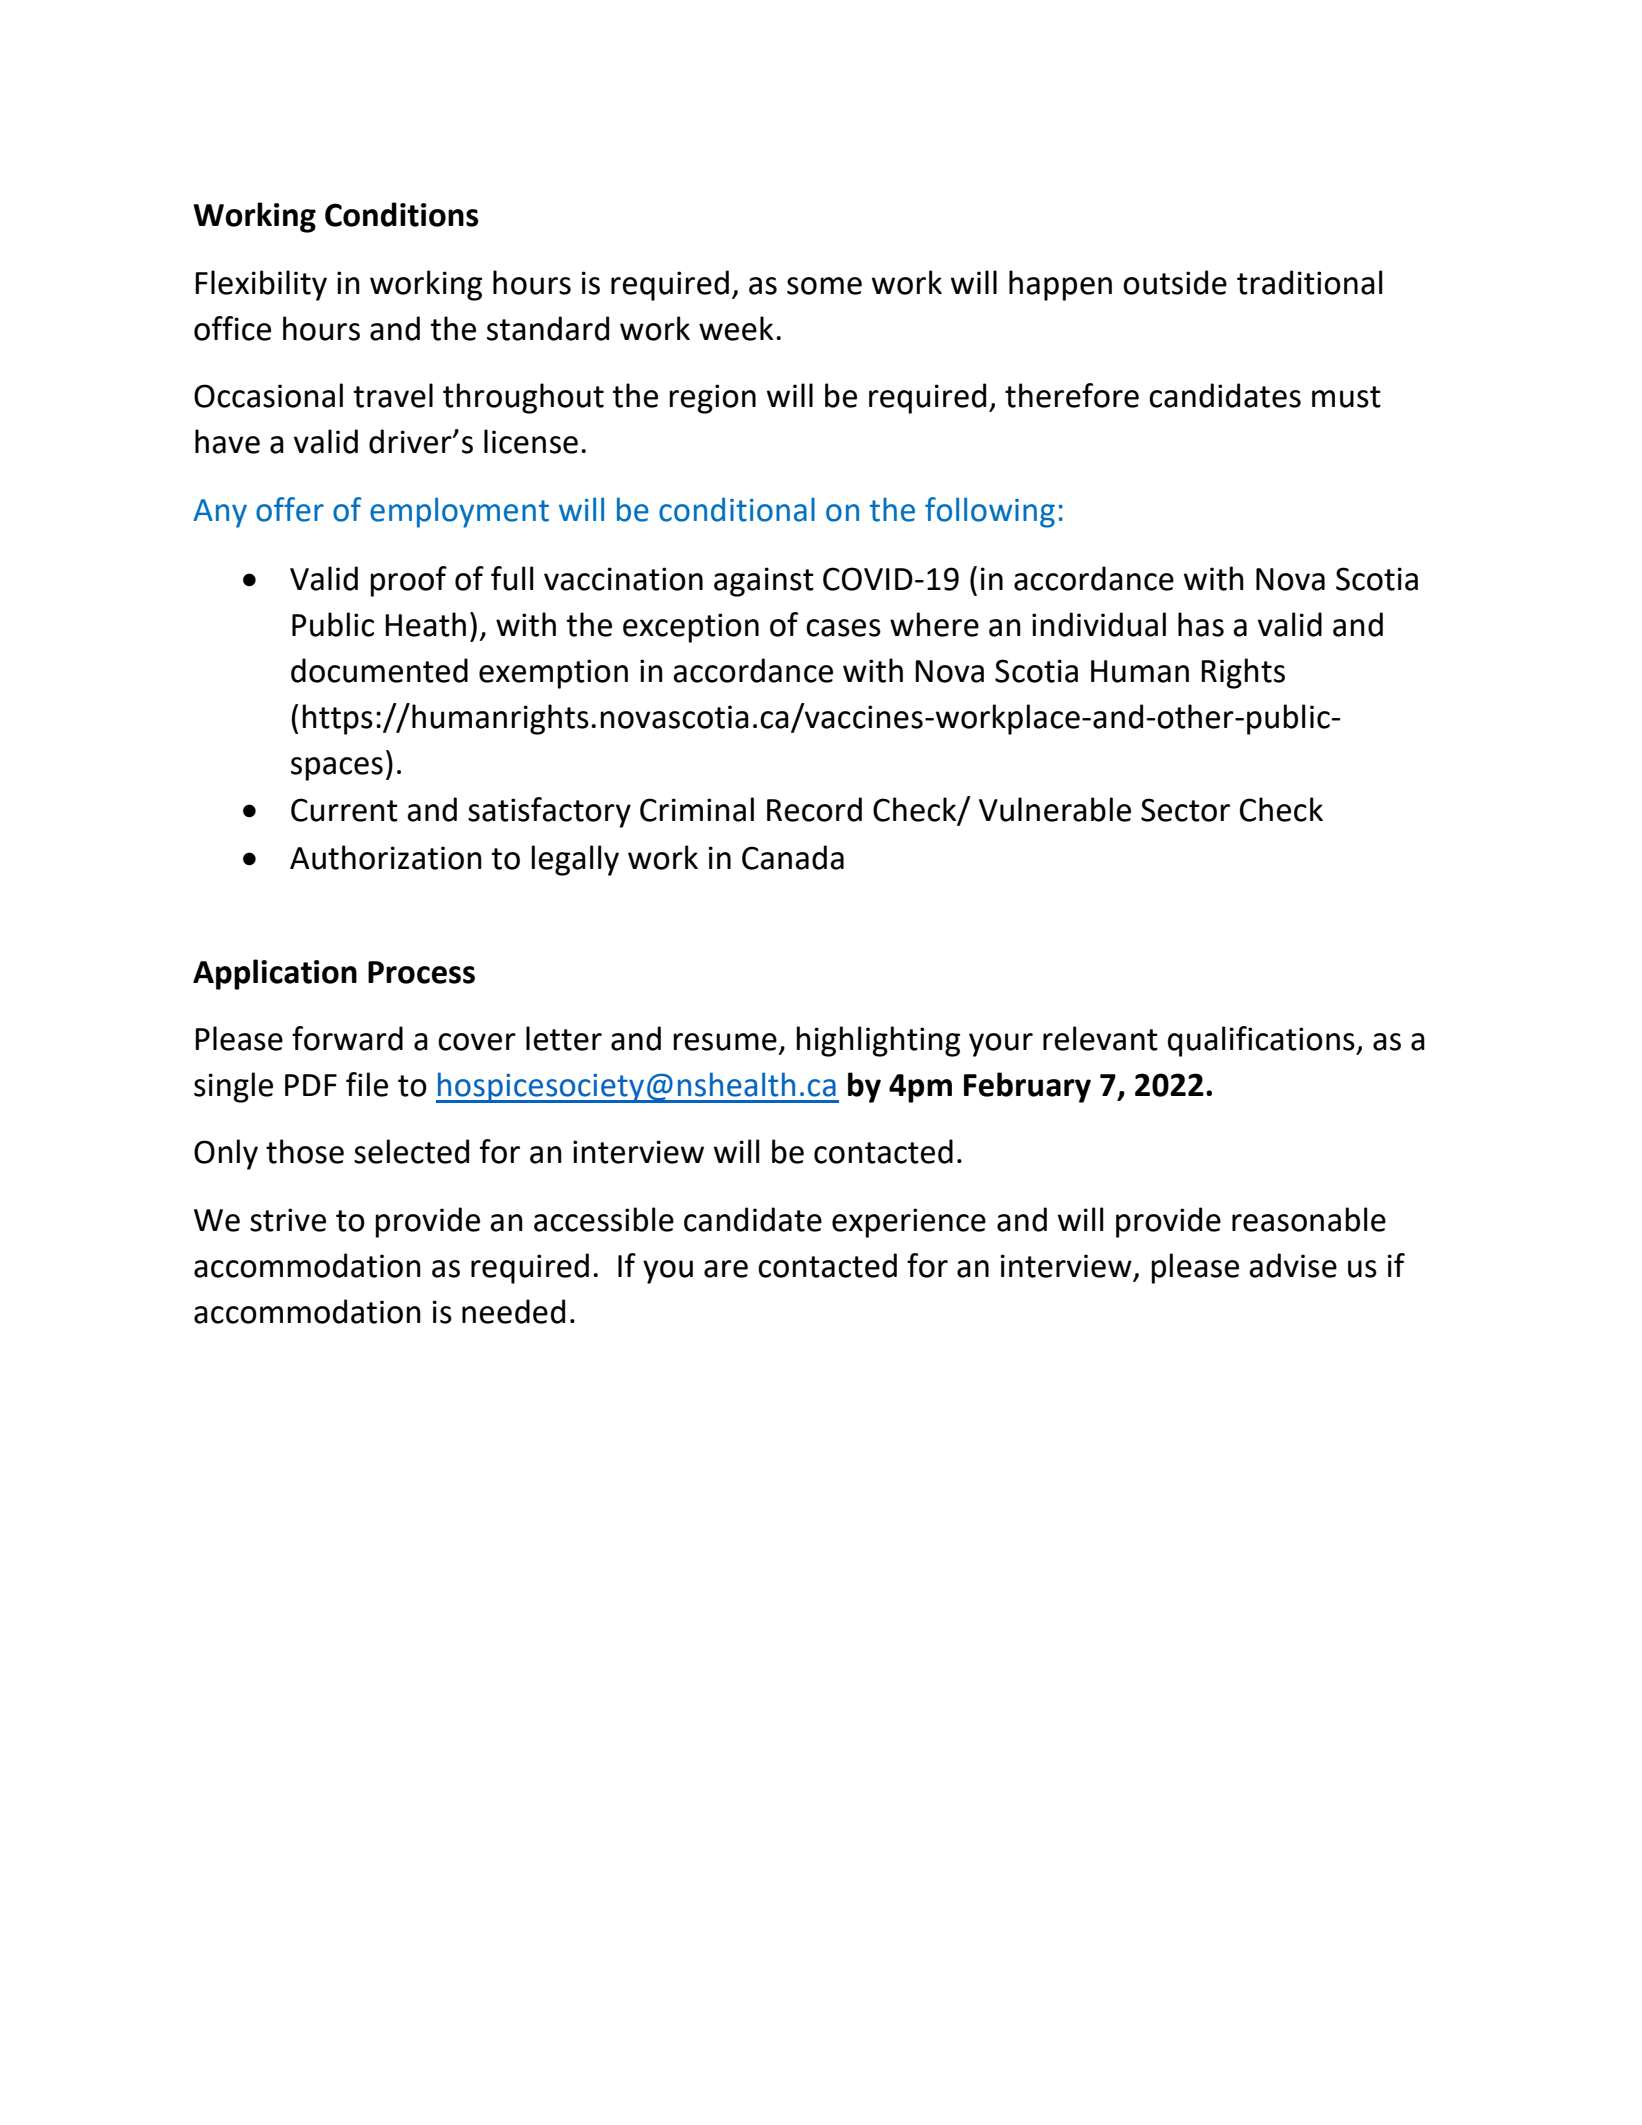 The width and height of the screenshot is (1642, 2125). Describe the element at coordinates (737, 509) in the screenshot. I see `conditional` at that location.
